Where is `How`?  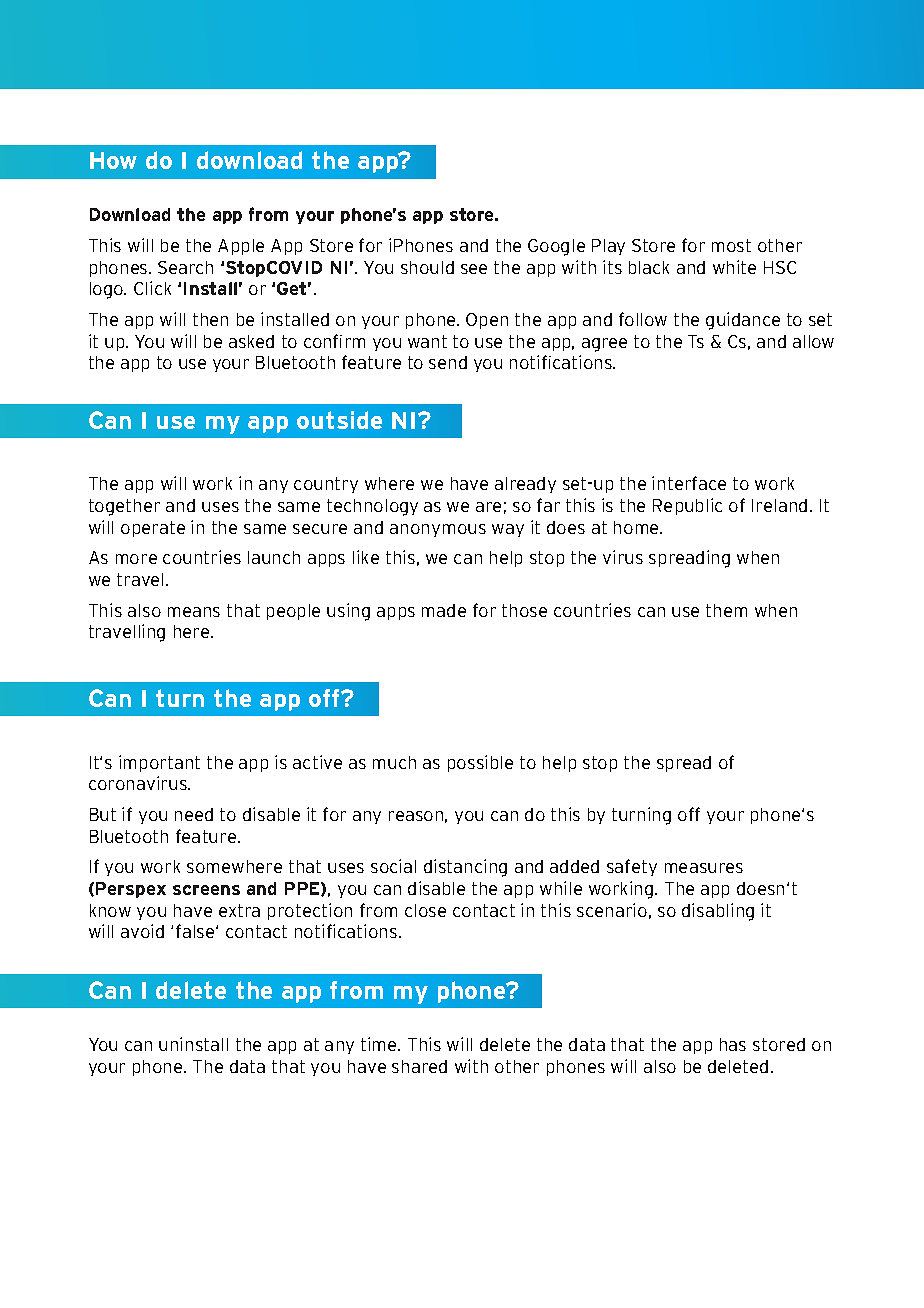 How is located at coordinates (113, 160).
